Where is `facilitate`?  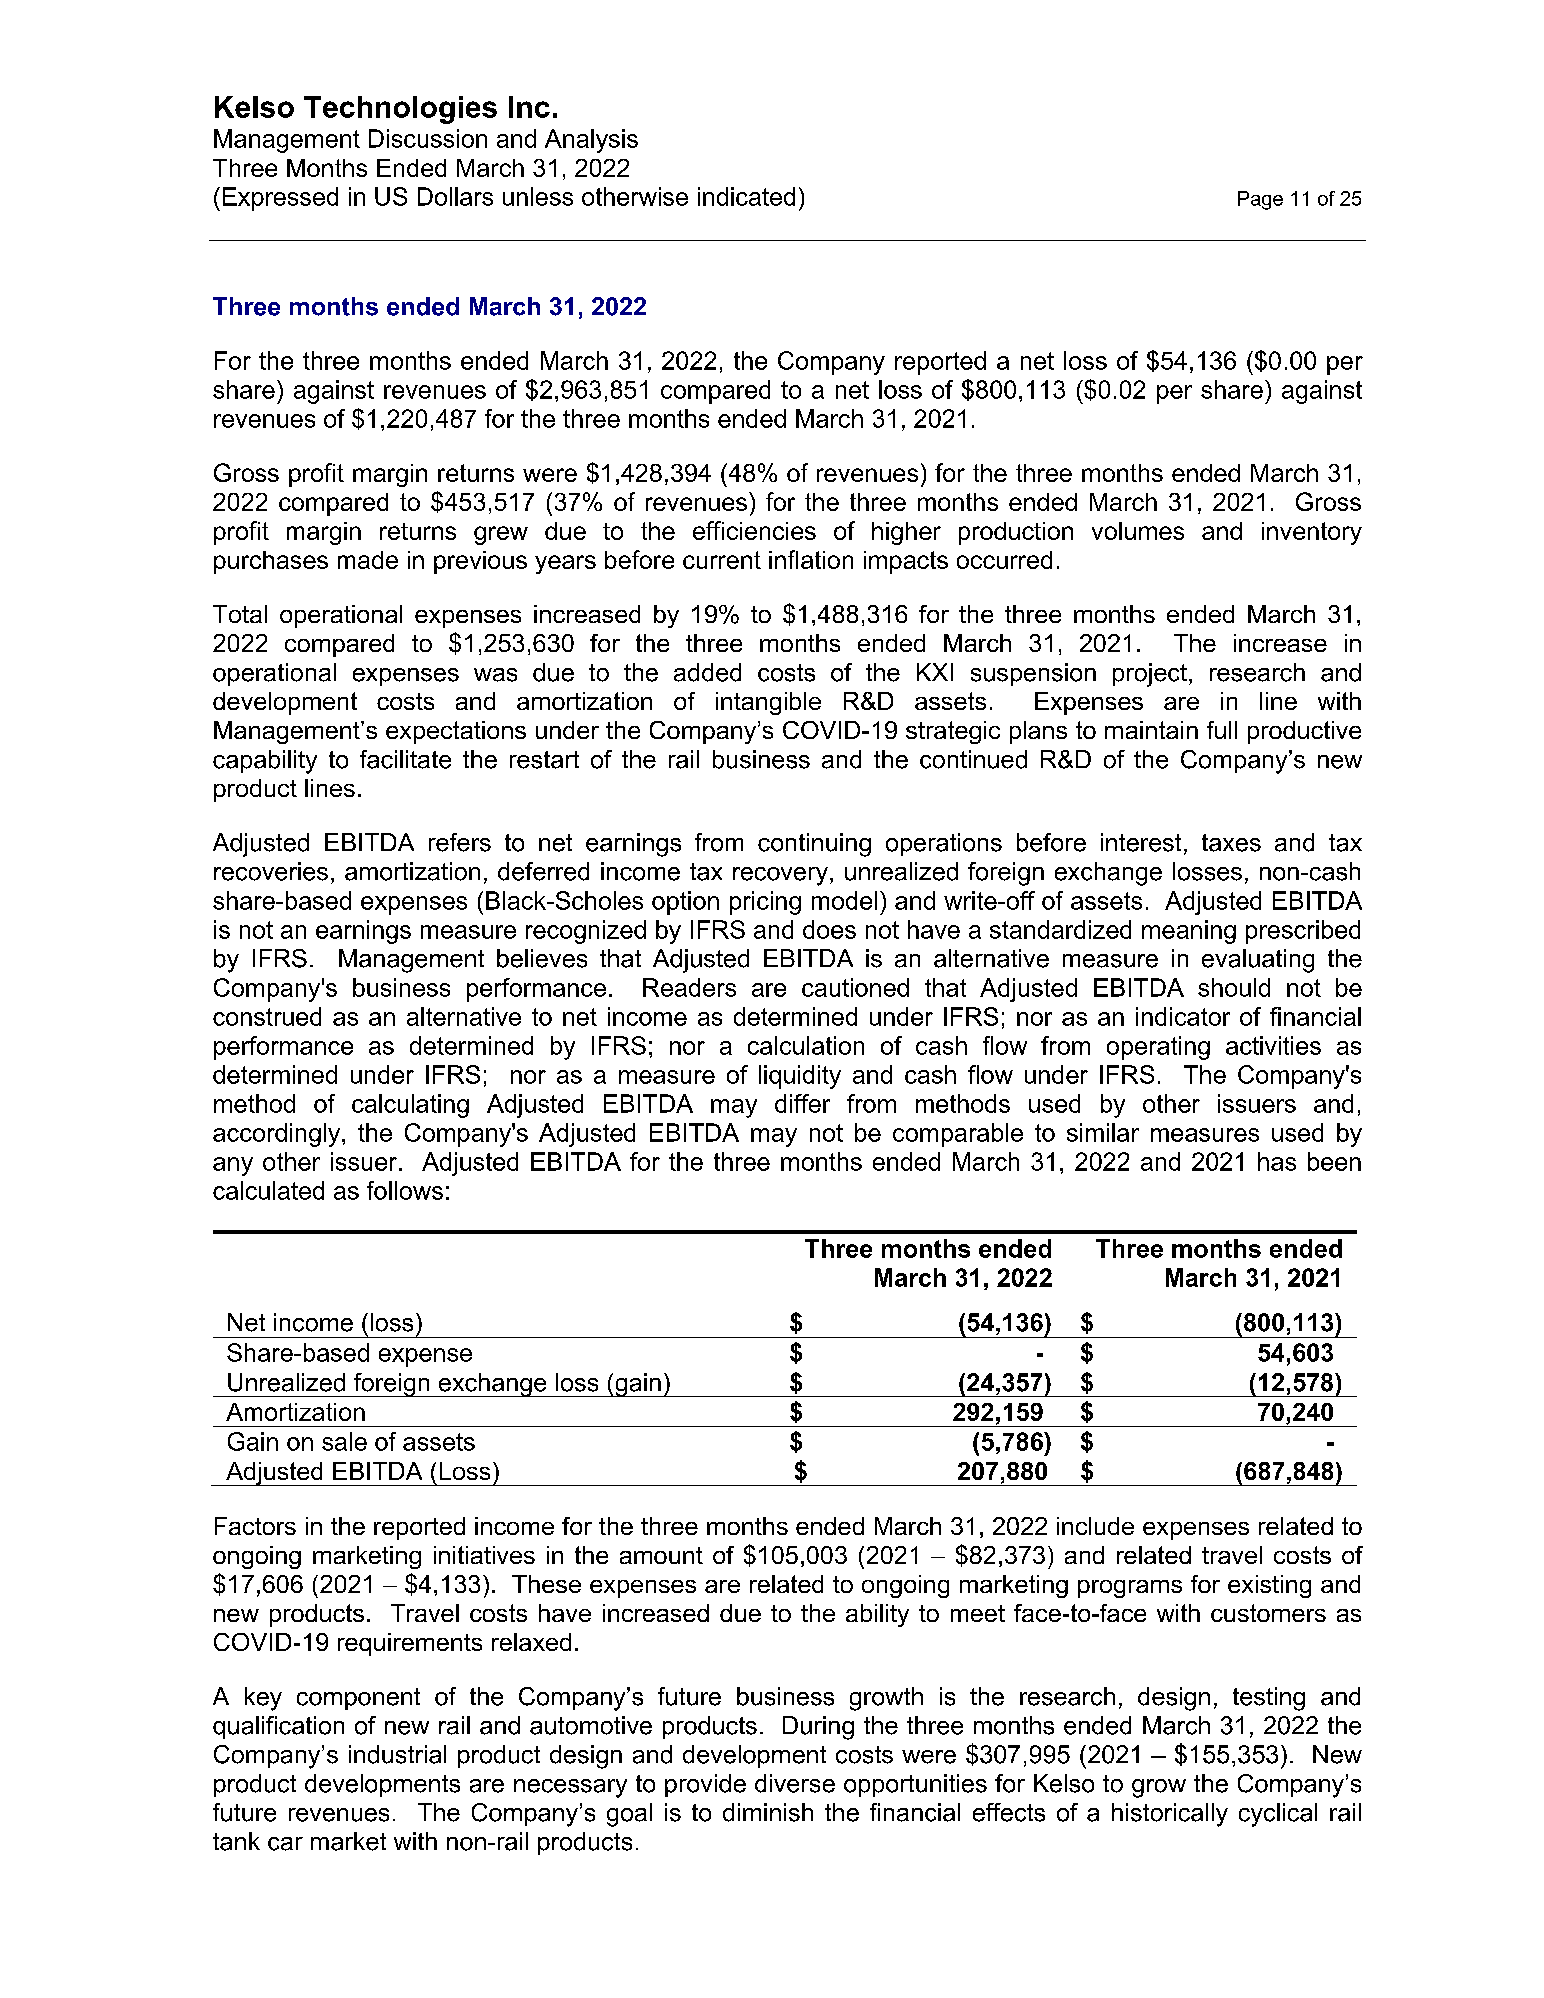 facilitate is located at coordinates (405, 759).
